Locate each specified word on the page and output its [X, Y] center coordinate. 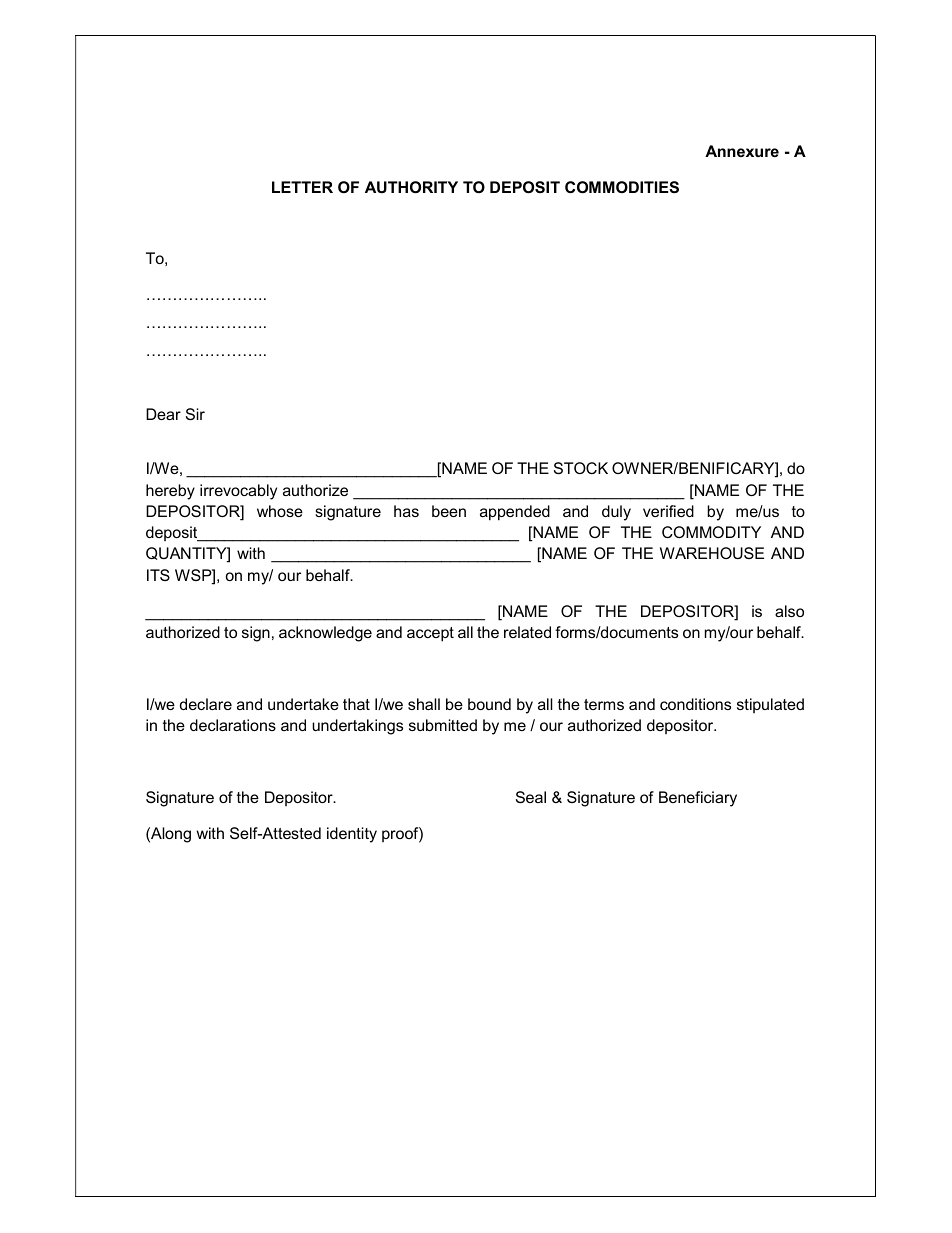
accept [430, 634]
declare [206, 704]
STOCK [581, 468]
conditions [695, 704]
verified [668, 511]
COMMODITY [711, 532]
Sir [195, 414]
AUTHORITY [411, 187]
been [449, 511]
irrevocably [238, 492]
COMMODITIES [622, 187]
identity [352, 835]
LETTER [302, 187]
